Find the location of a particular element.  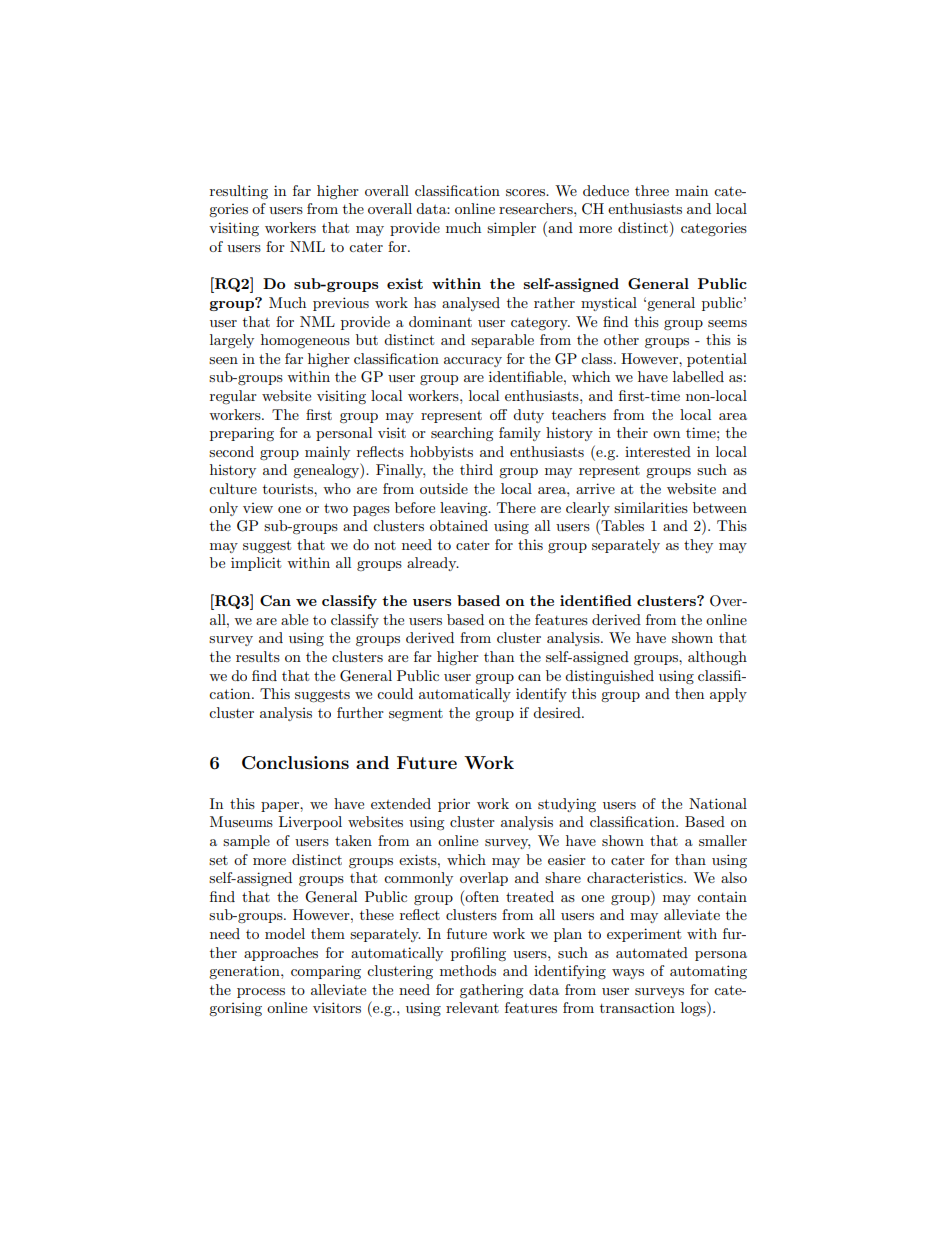

process is located at coordinates (261, 993).
